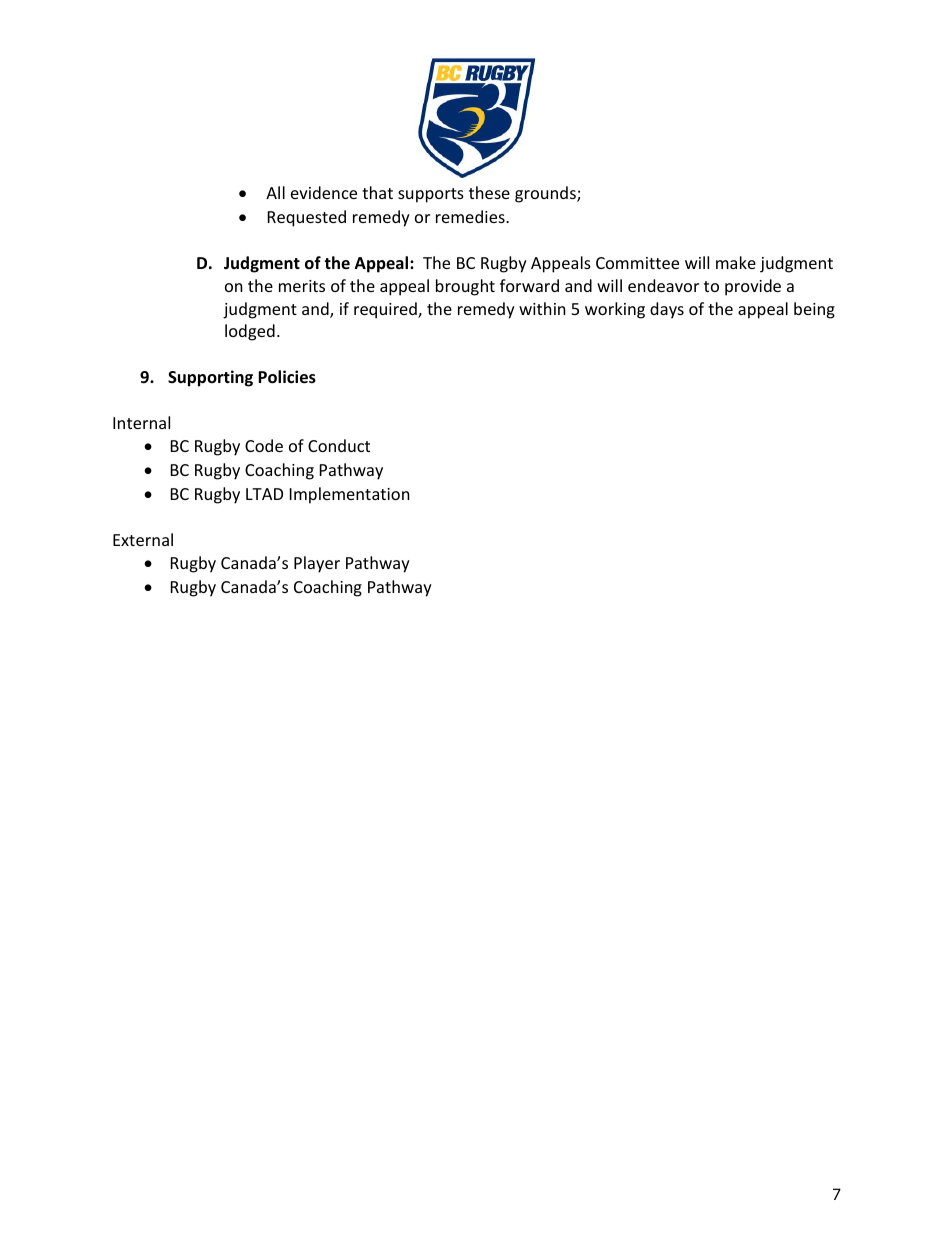 Image resolution: width=952 pixels, height=1233 pixels. I want to click on lodged, so click(250, 332).
